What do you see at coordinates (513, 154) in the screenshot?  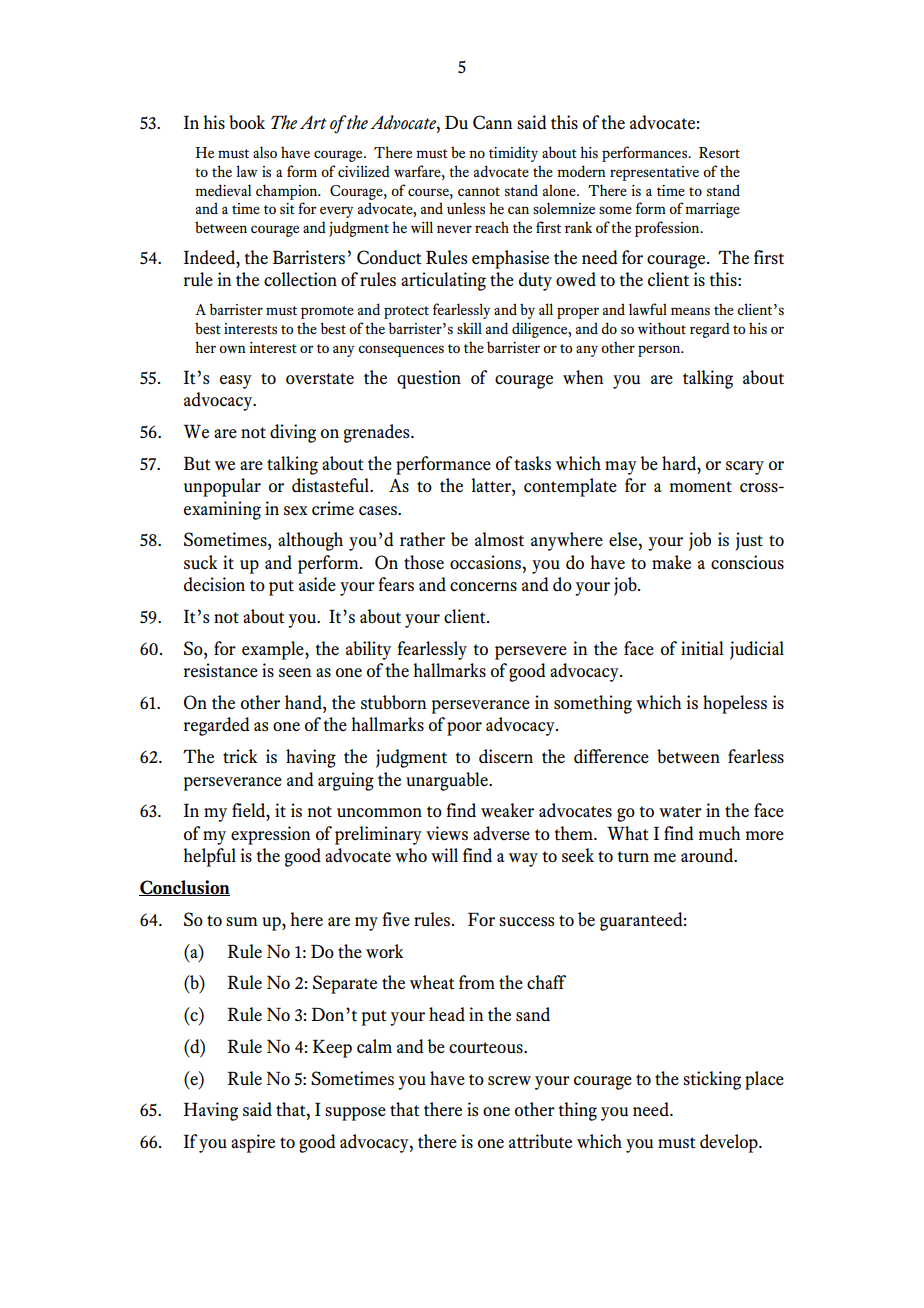 I see `timidity` at bounding box center [513, 154].
